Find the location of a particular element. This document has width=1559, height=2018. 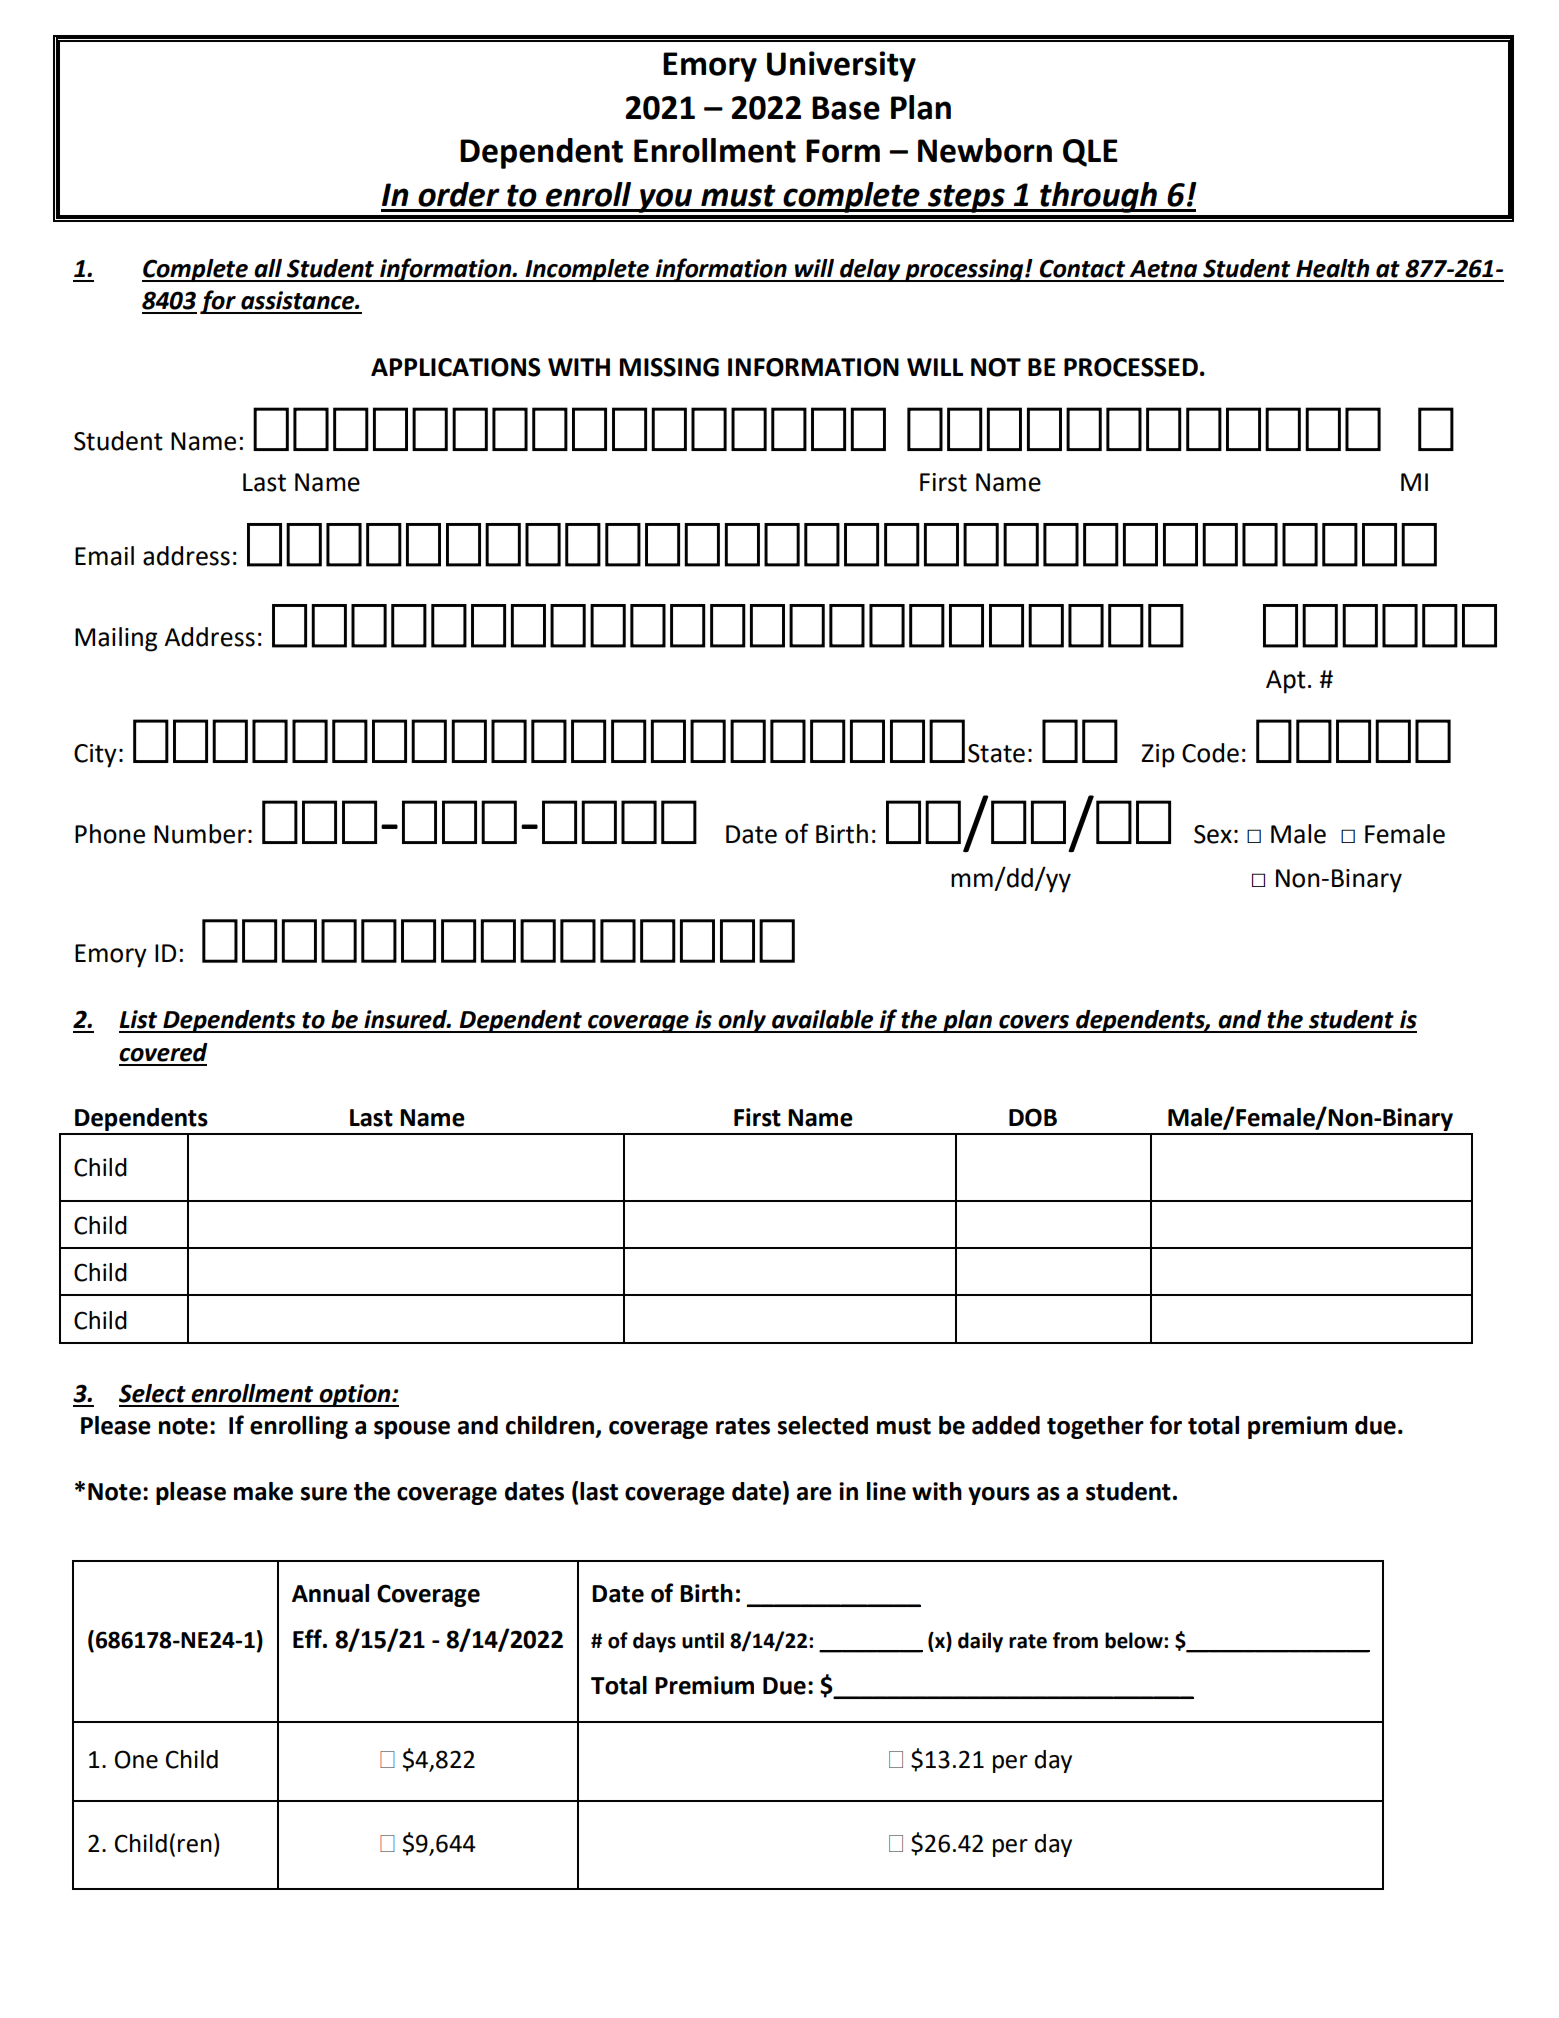

Newborn is located at coordinates (985, 150).
